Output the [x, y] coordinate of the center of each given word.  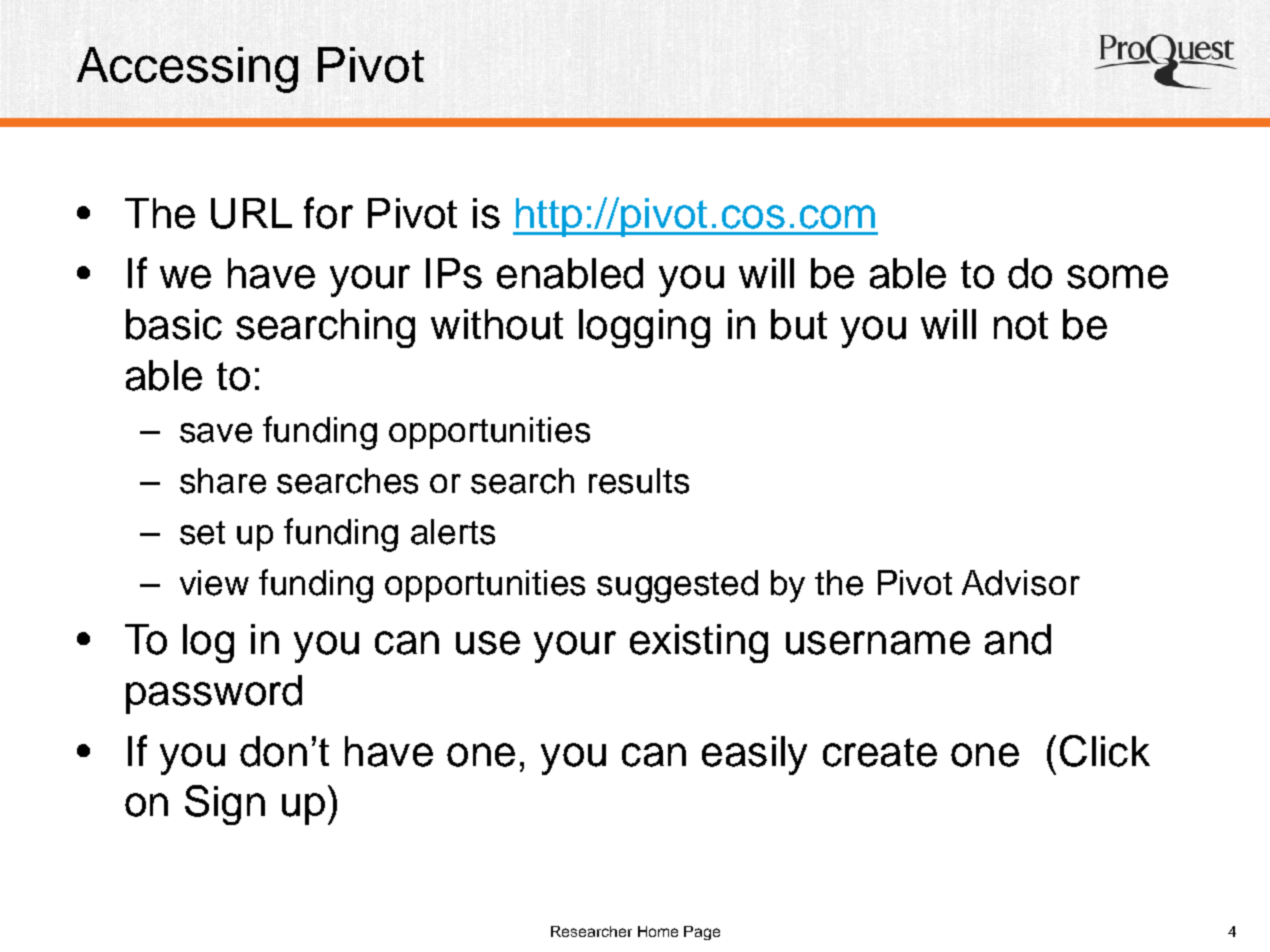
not [1021, 325]
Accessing [187, 70]
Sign [225, 805]
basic [174, 324]
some [1117, 277]
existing [699, 643]
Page [702, 933]
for [328, 213]
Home [658, 931]
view [214, 583]
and [1018, 639]
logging [644, 328]
